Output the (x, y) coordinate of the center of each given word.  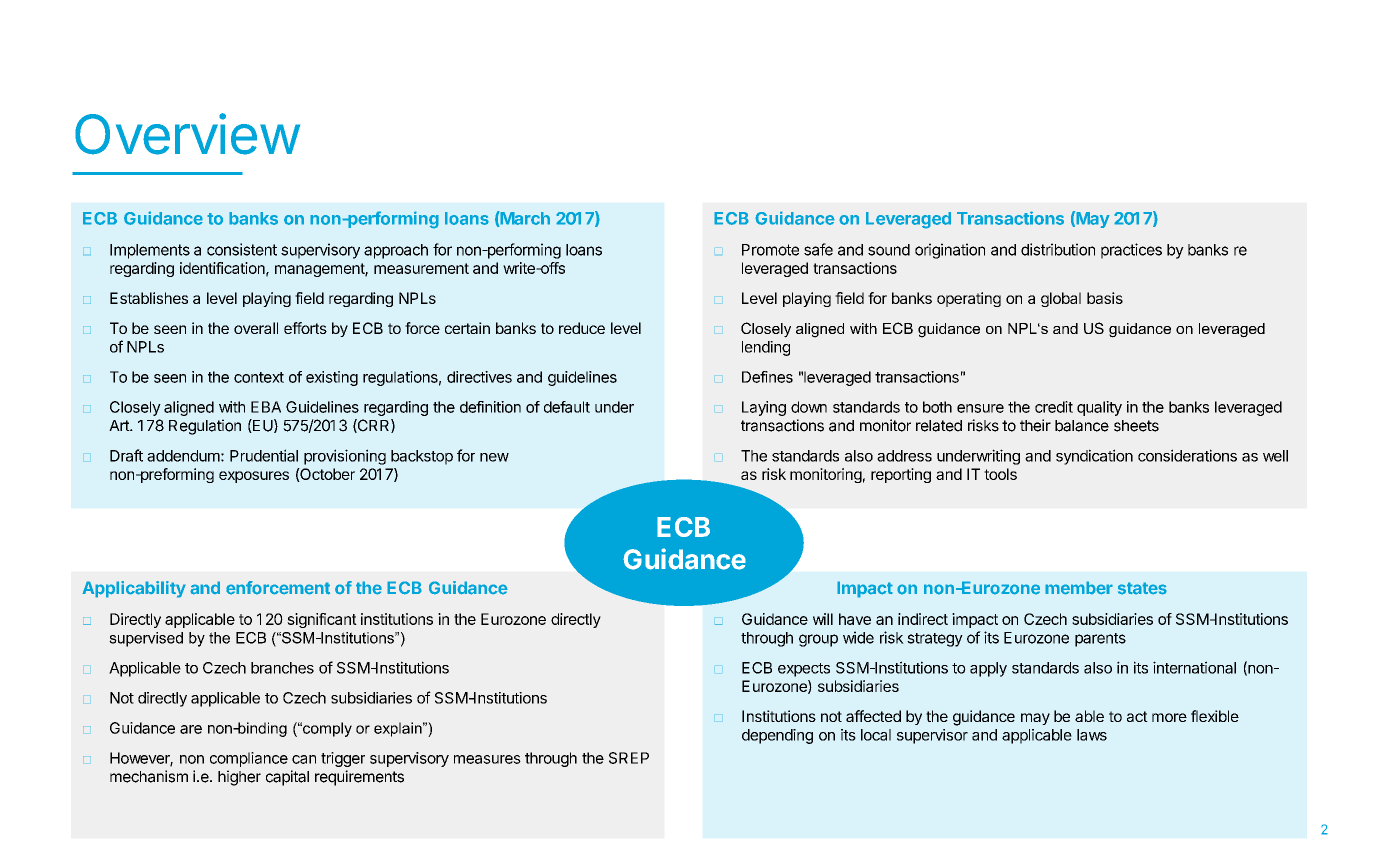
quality (1099, 408)
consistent (242, 249)
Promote (770, 250)
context (259, 377)
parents (1100, 640)
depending (777, 736)
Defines (767, 377)
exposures (254, 477)
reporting (901, 475)
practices (1131, 251)
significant (322, 620)
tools (1000, 474)
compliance (249, 759)
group (818, 640)
